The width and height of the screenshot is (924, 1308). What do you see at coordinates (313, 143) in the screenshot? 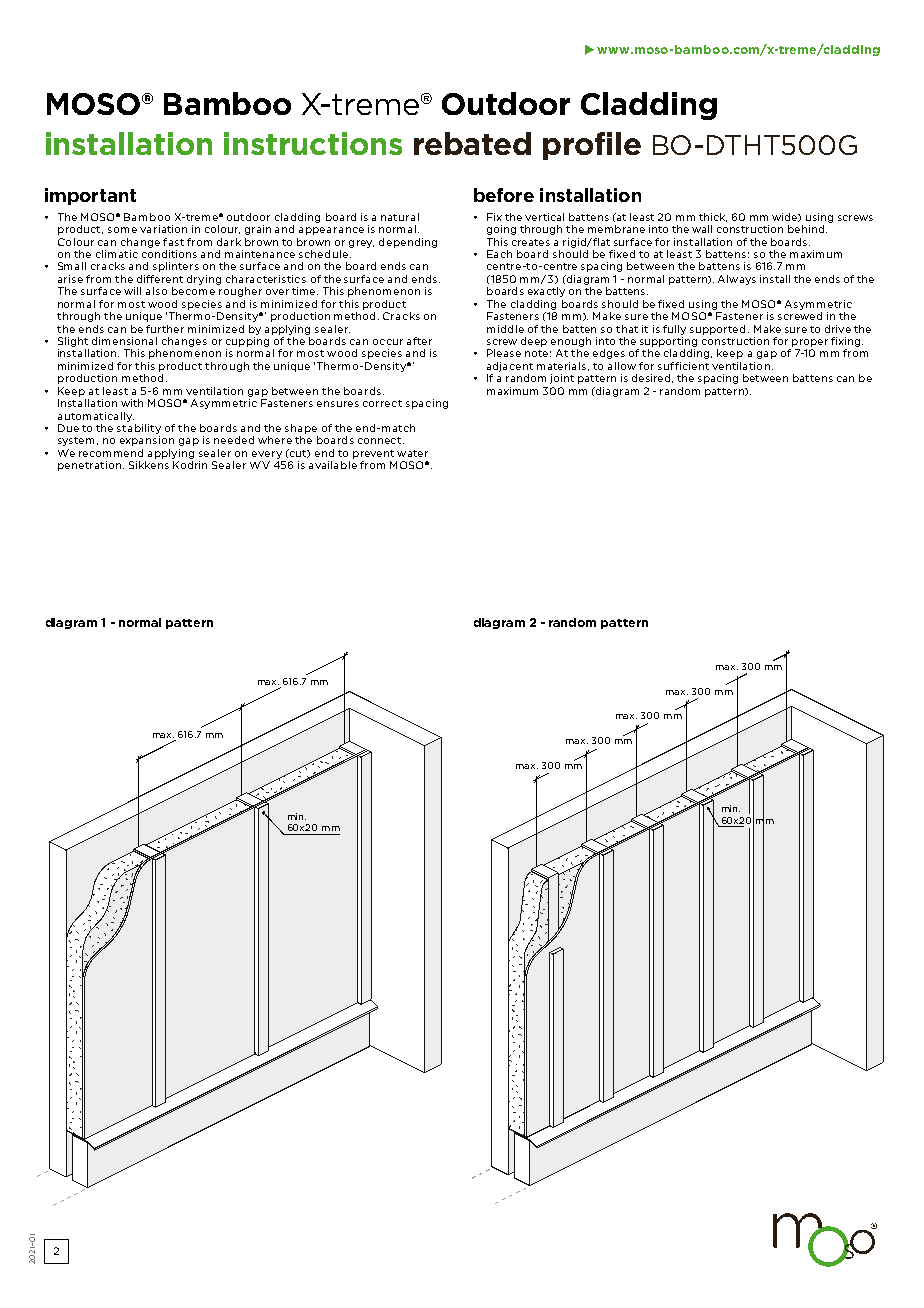
I see `instructions` at bounding box center [313, 143].
